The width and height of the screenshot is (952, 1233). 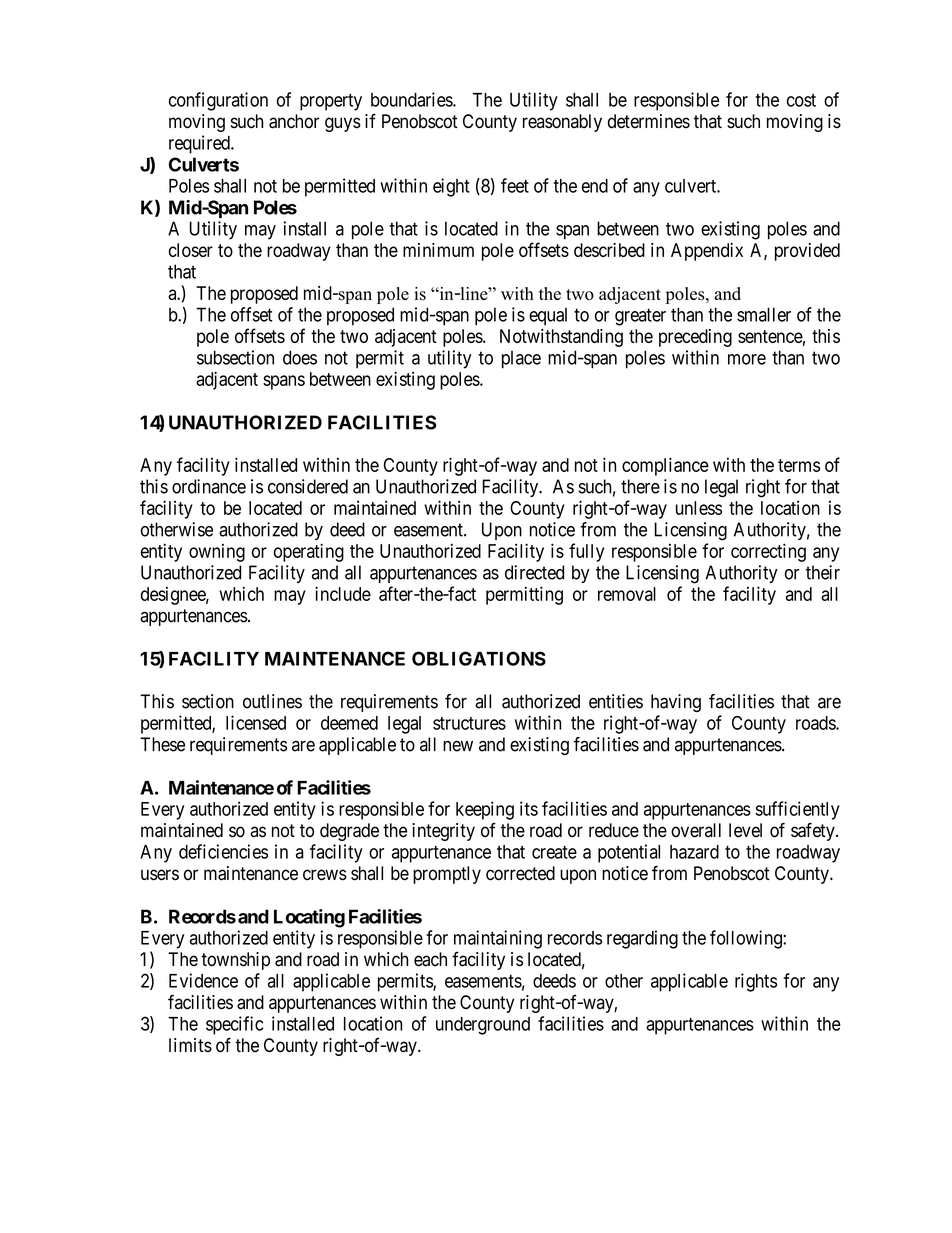 I want to click on correcting, so click(x=768, y=552).
